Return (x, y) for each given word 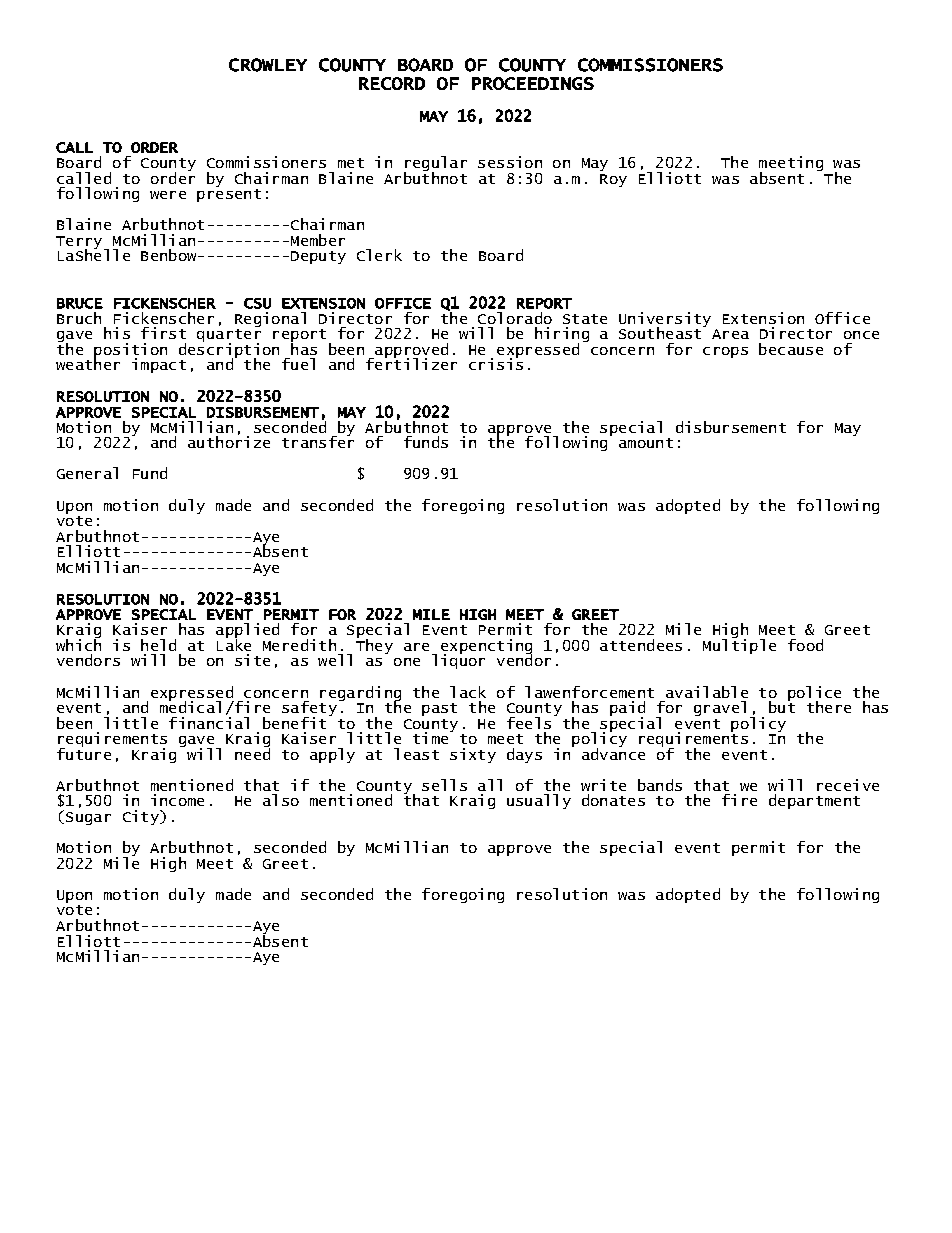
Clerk (379, 255)
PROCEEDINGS (533, 83)
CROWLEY (268, 65)
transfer (318, 441)
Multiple (739, 645)
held (158, 645)
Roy (613, 180)
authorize (229, 441)
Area (730, 334)
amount (646, 443)
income (177, 800)
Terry (80, 243)
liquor (458, 660)
